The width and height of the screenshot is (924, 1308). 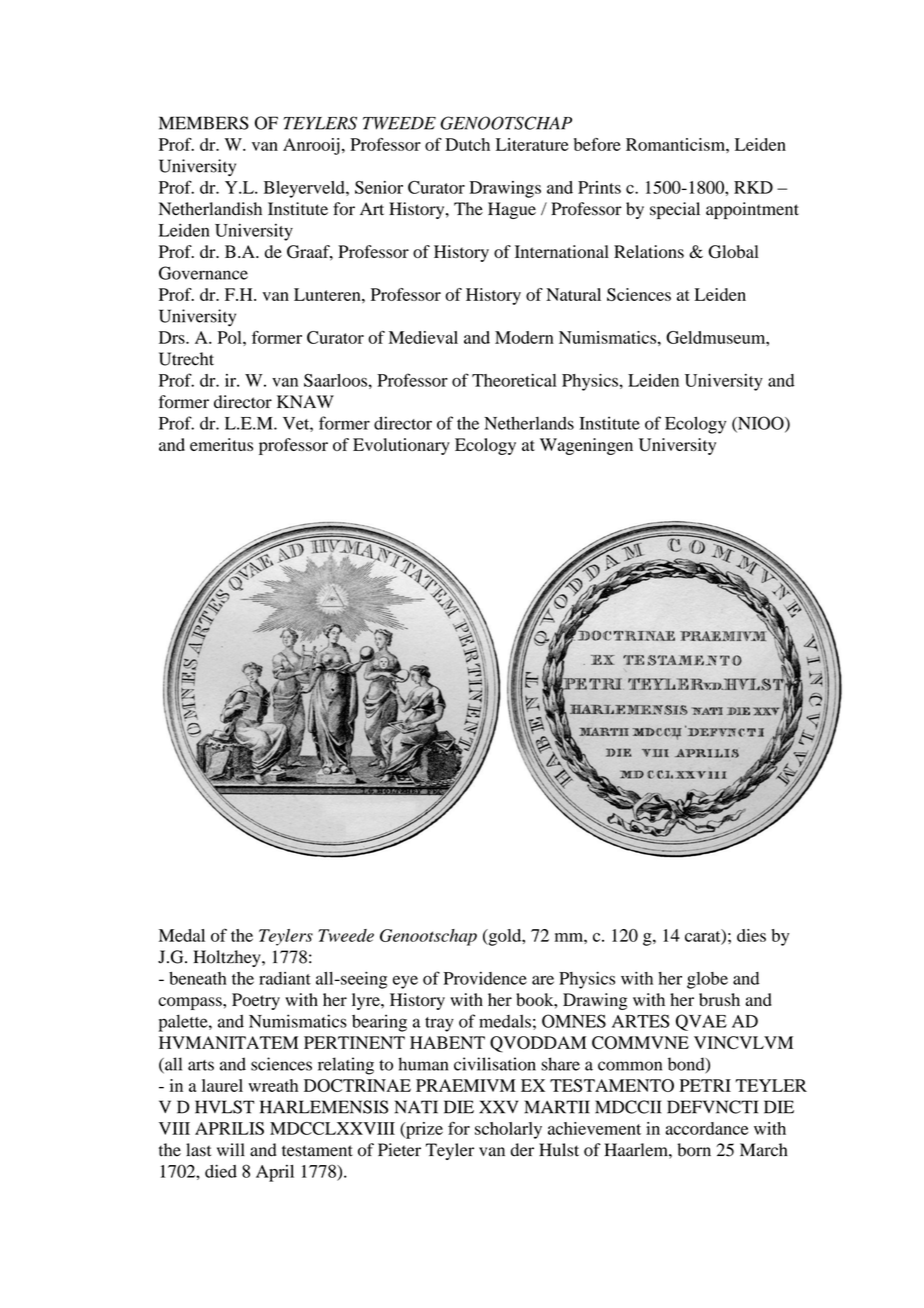 I want to click on born, so click(x=694, y=1150).
